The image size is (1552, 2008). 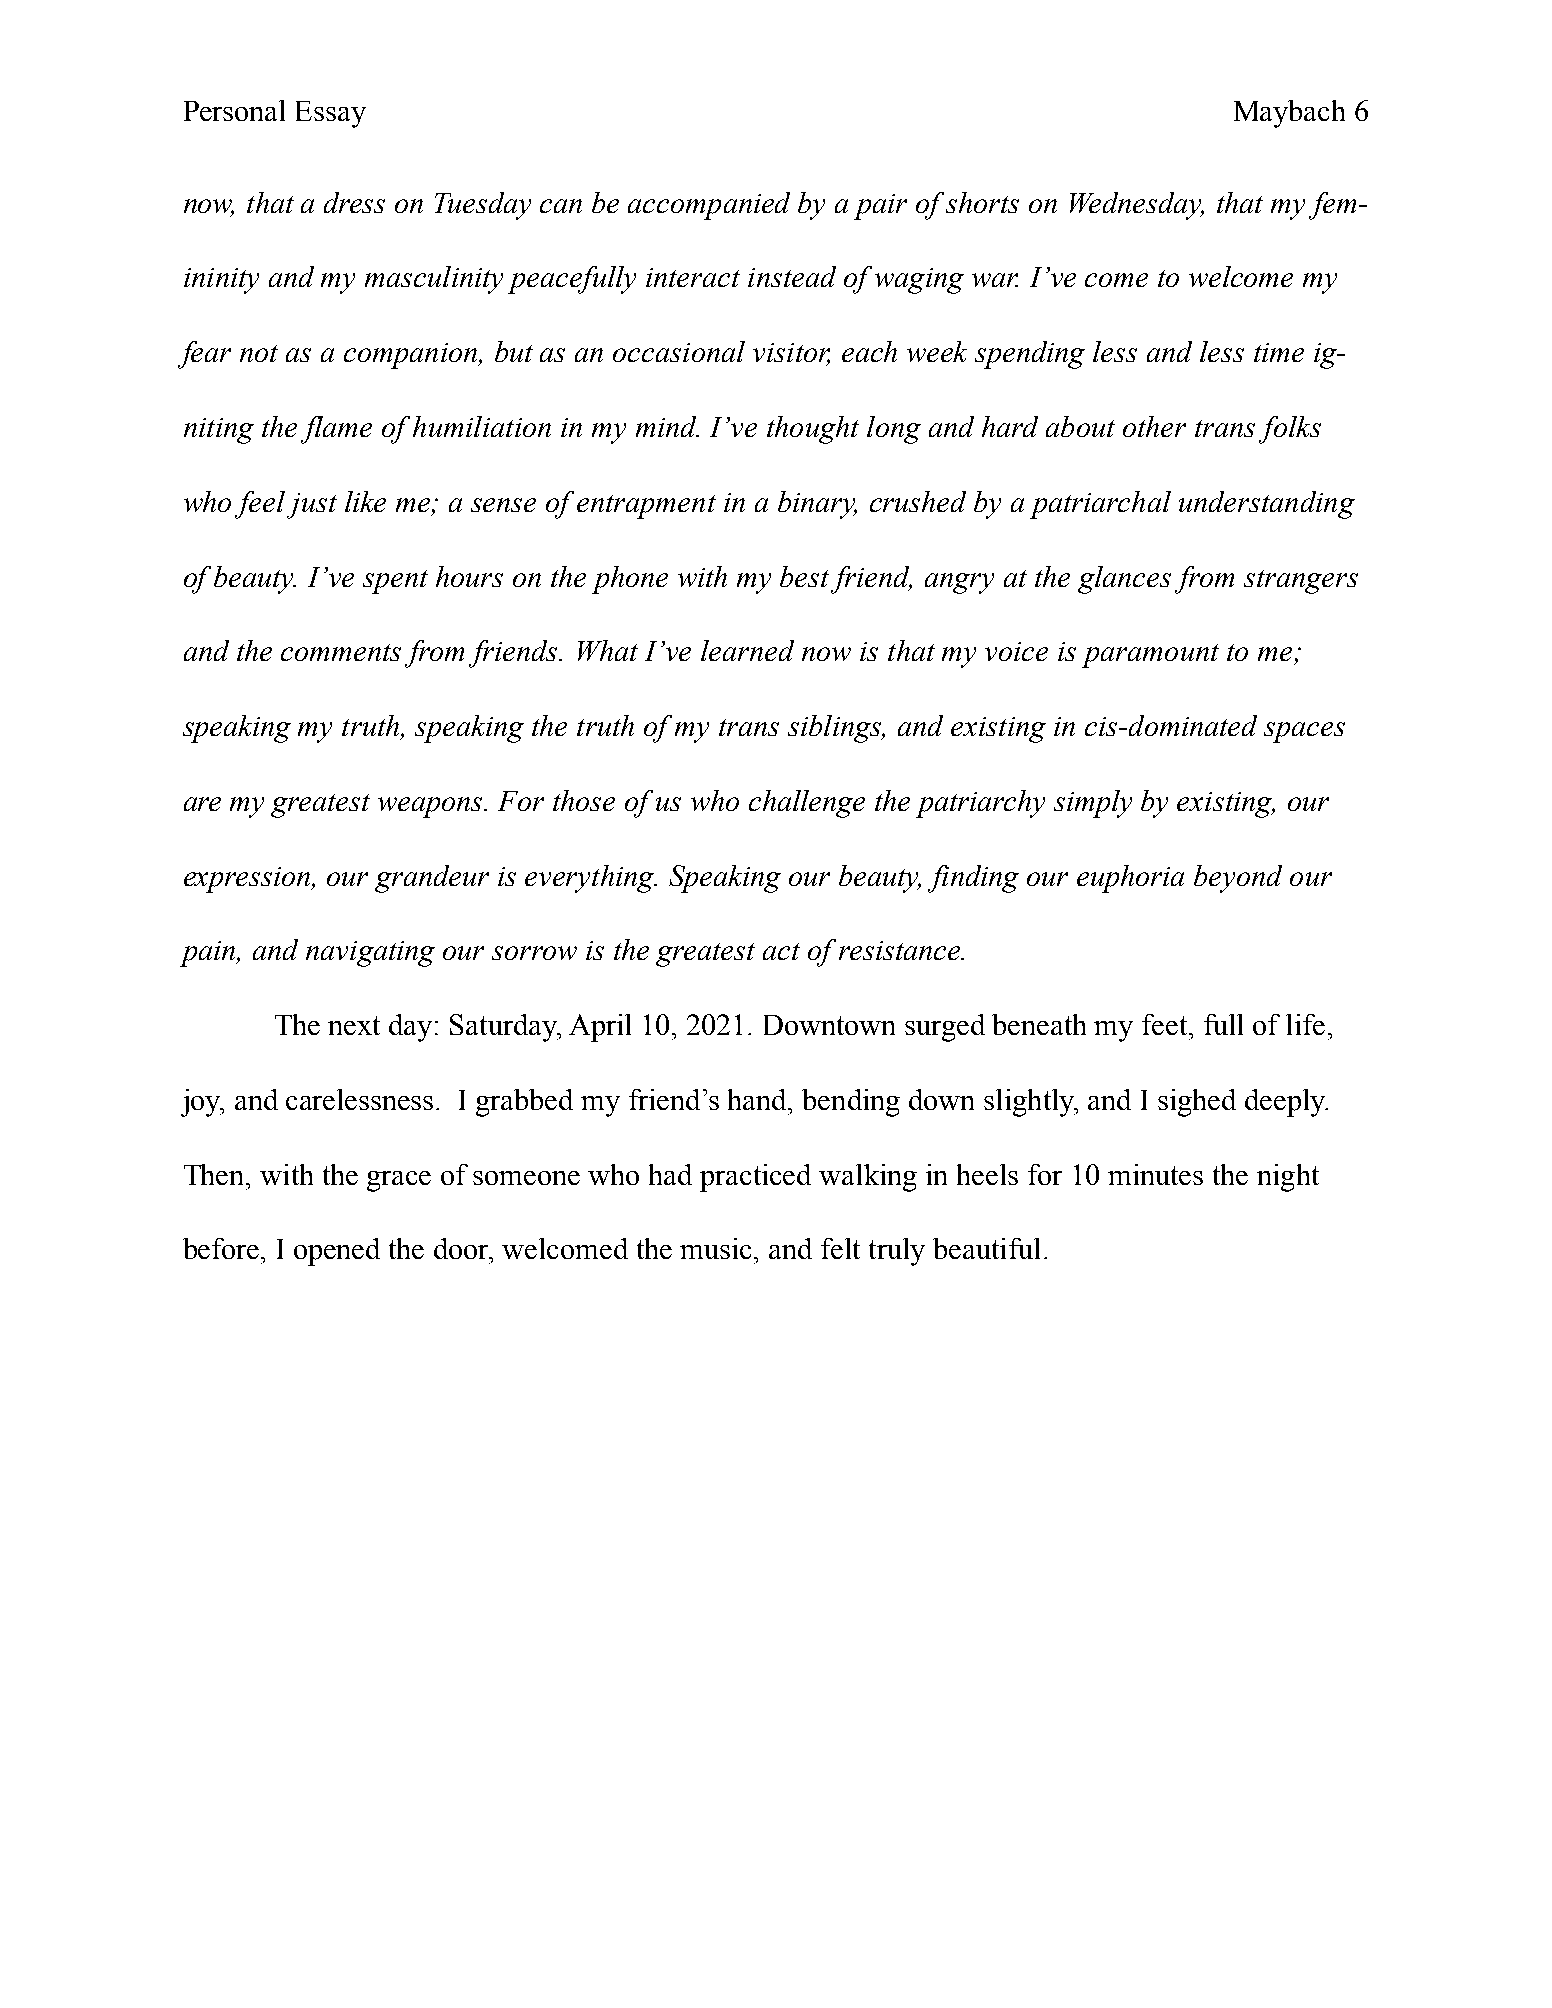 What do you see at coordinates (370, 954) in the screenshot?
I see `navigating` at bounding box center [370, 954].
